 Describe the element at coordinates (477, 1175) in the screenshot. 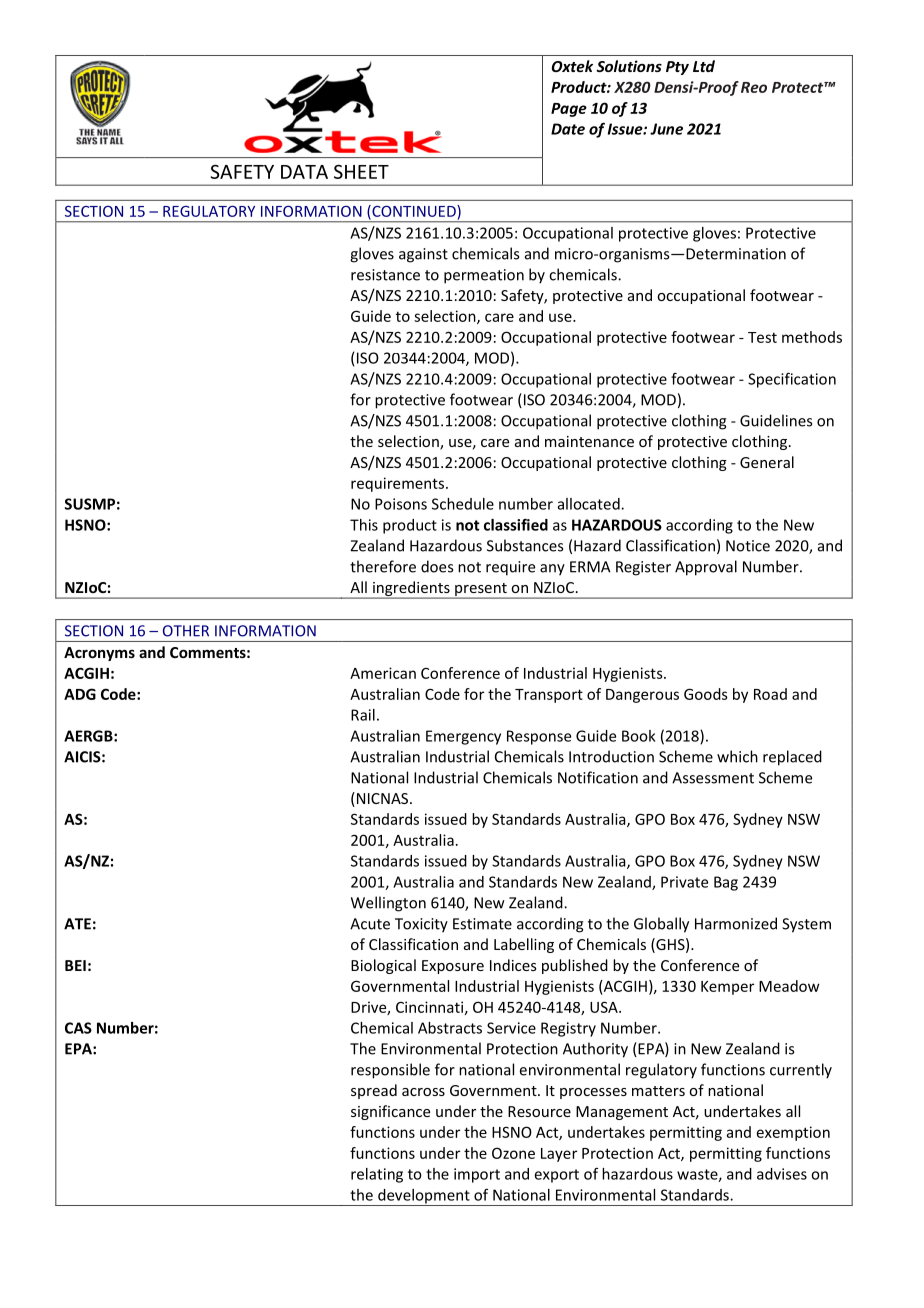

I see `import` at that location.
